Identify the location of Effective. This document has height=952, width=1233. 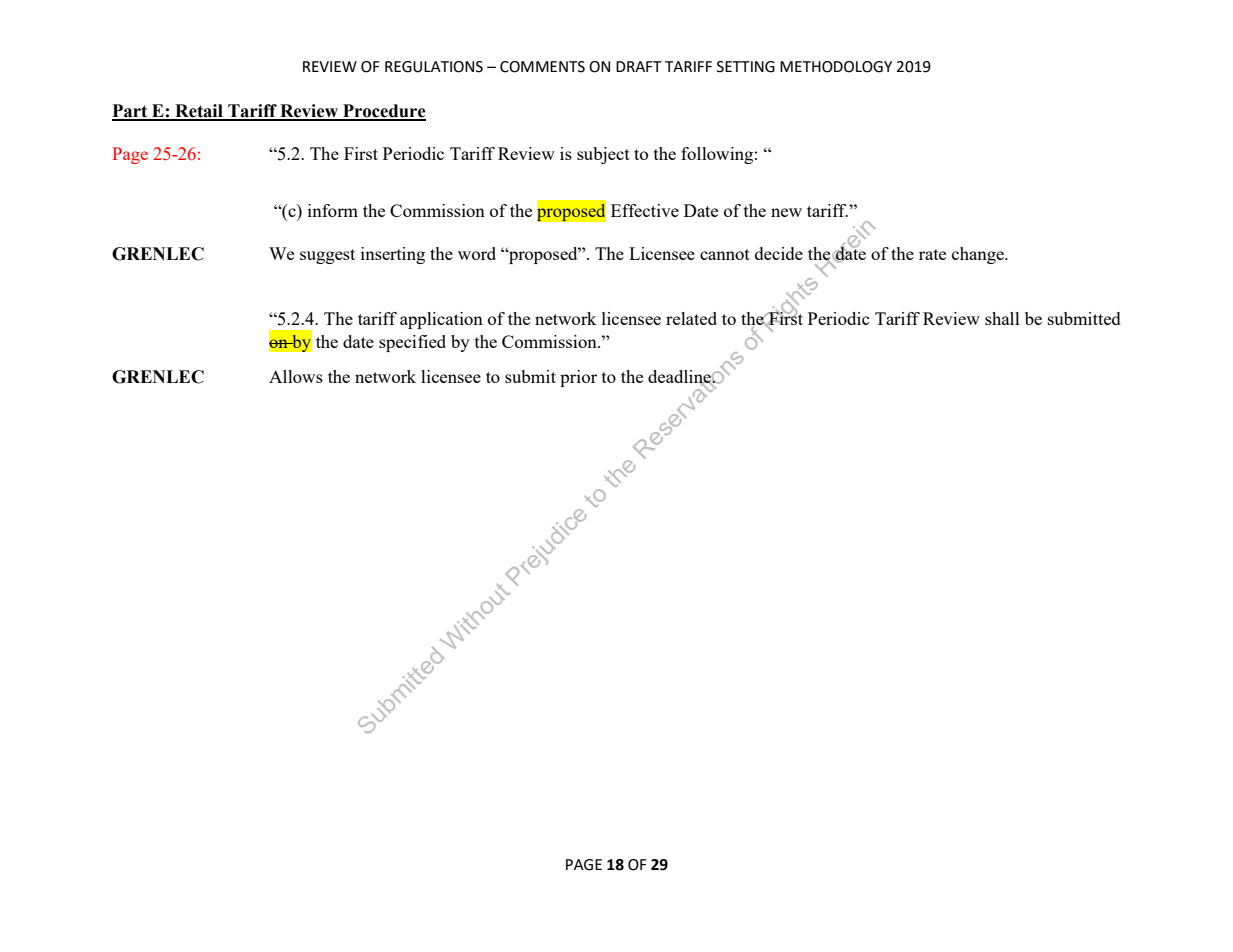
(645, 210).
